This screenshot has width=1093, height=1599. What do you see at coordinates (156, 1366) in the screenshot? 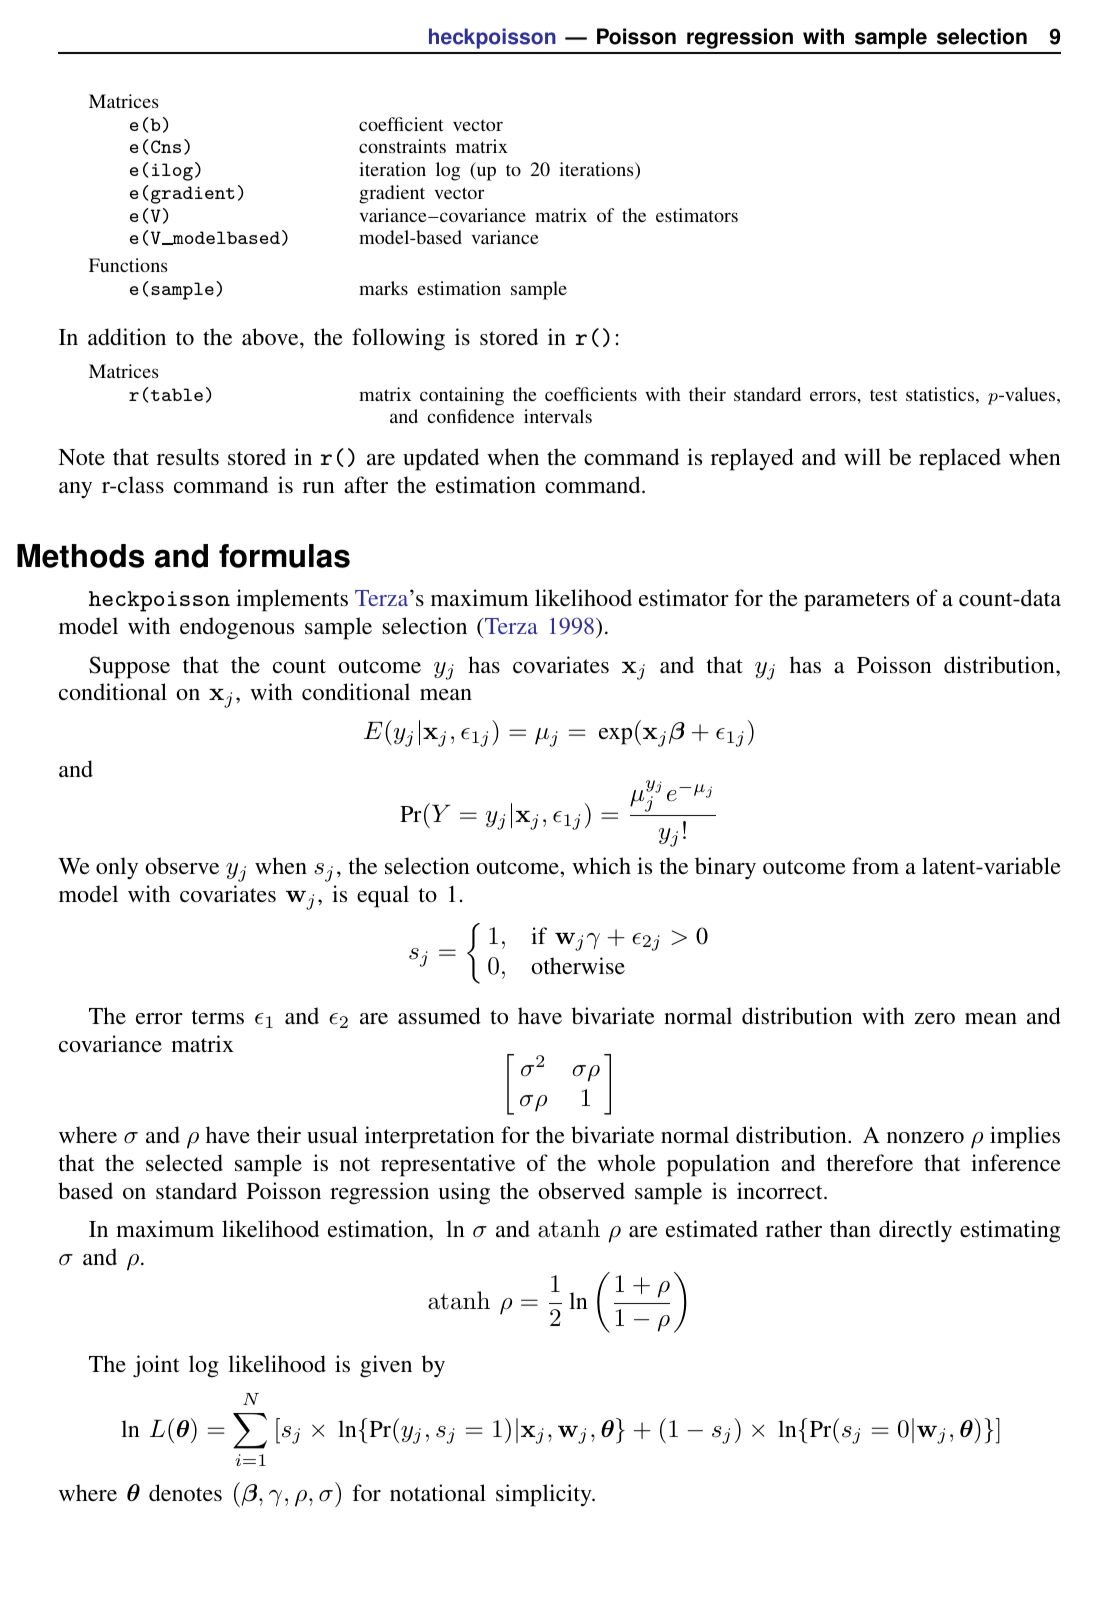
I see `joint` at bounding box center [156, 1366].
